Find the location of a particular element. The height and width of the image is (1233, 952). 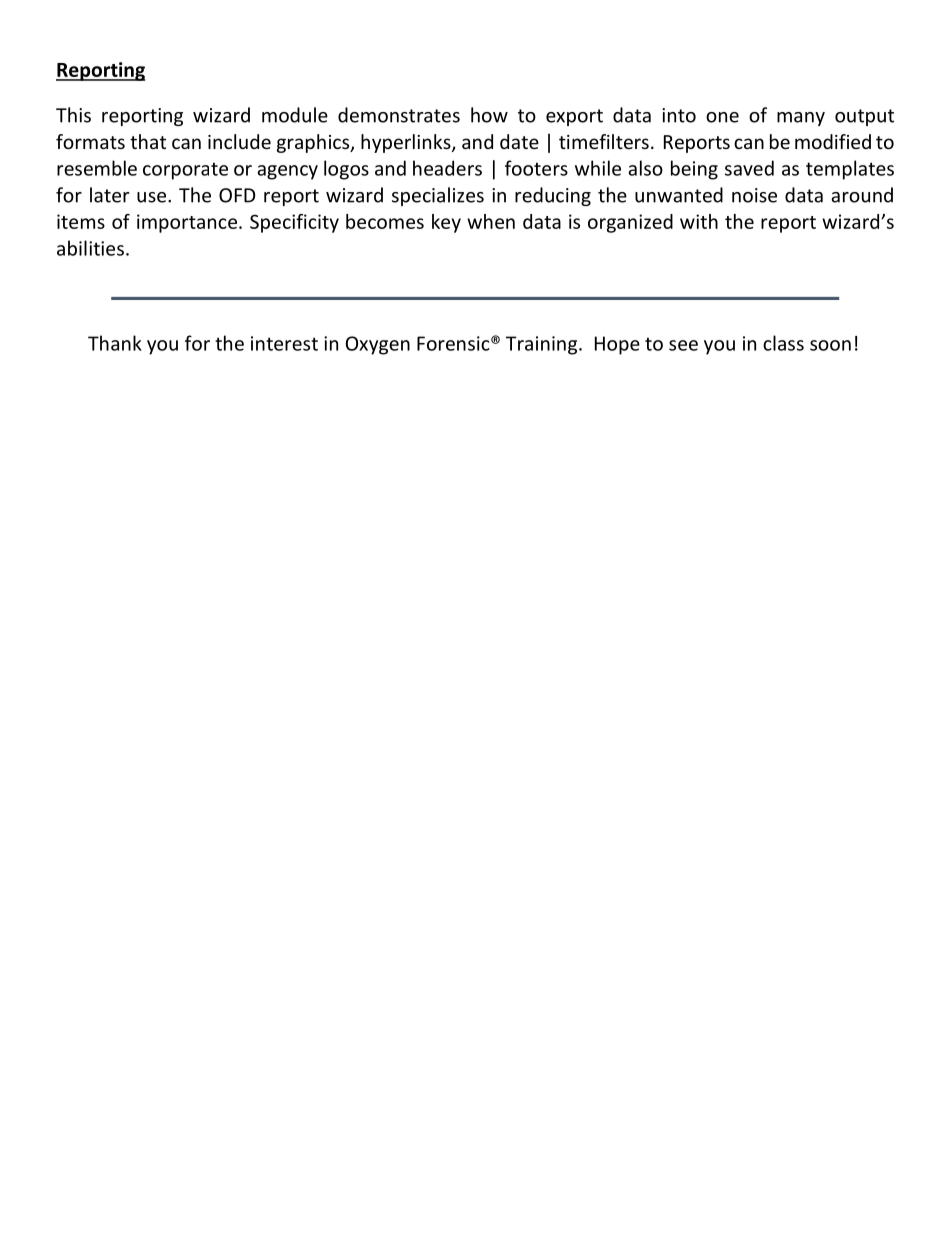

This is located at coordinates (73, 115).
